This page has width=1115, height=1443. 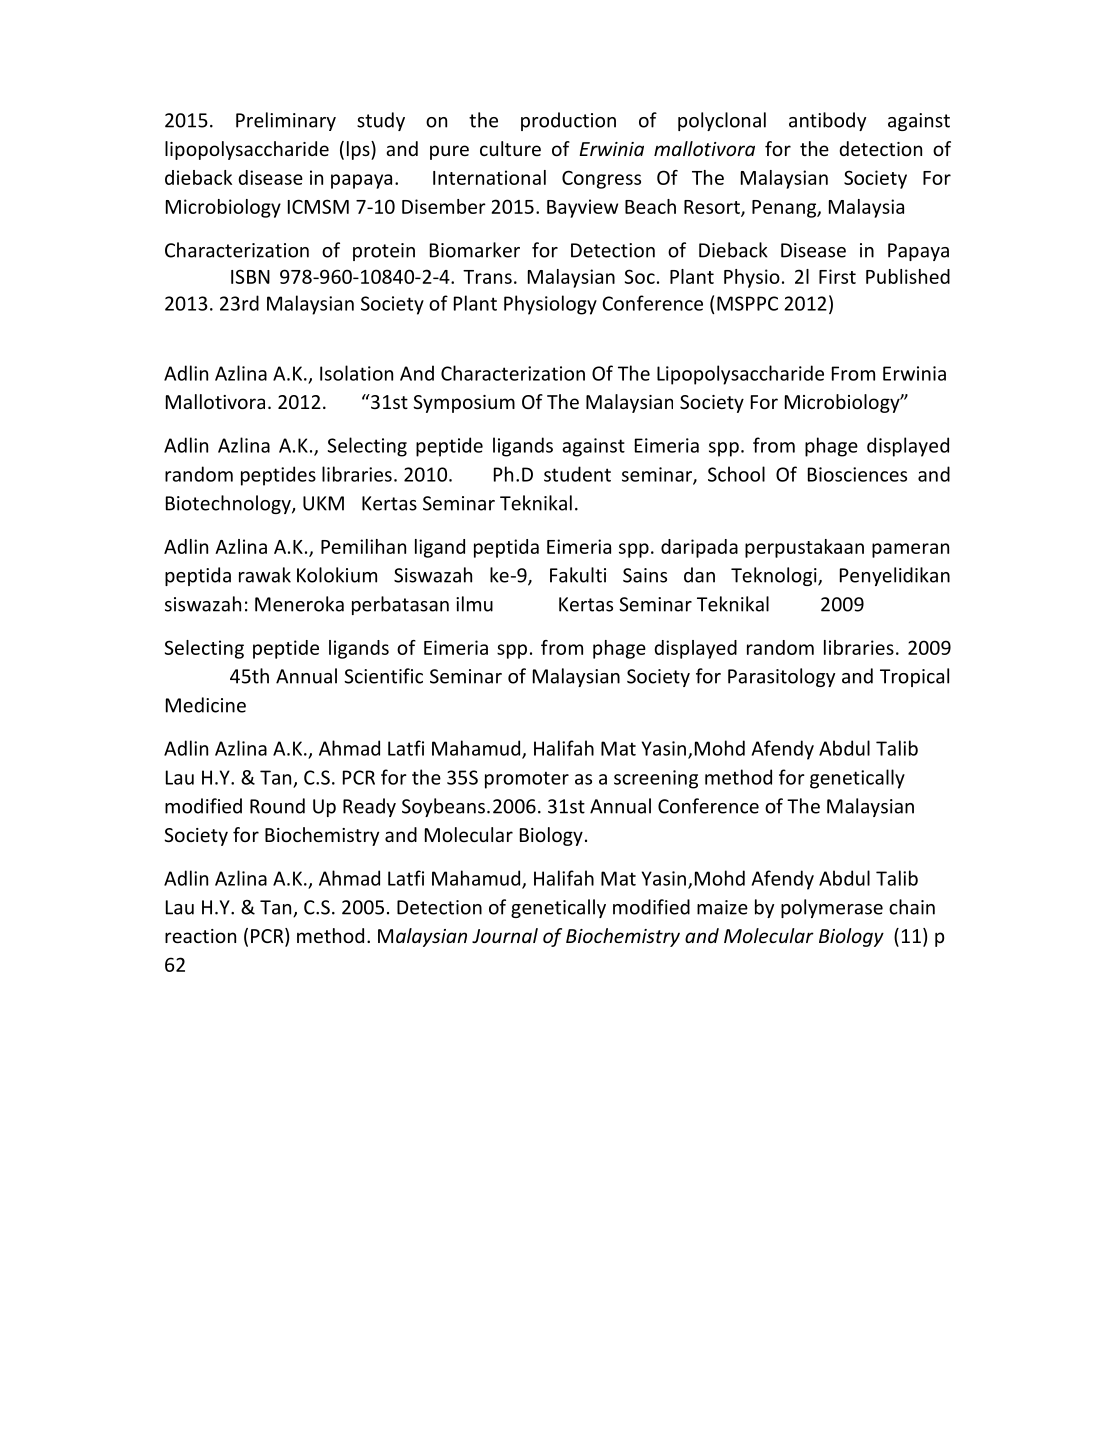 I want to click on reaction, so click(x=200, y=936).
